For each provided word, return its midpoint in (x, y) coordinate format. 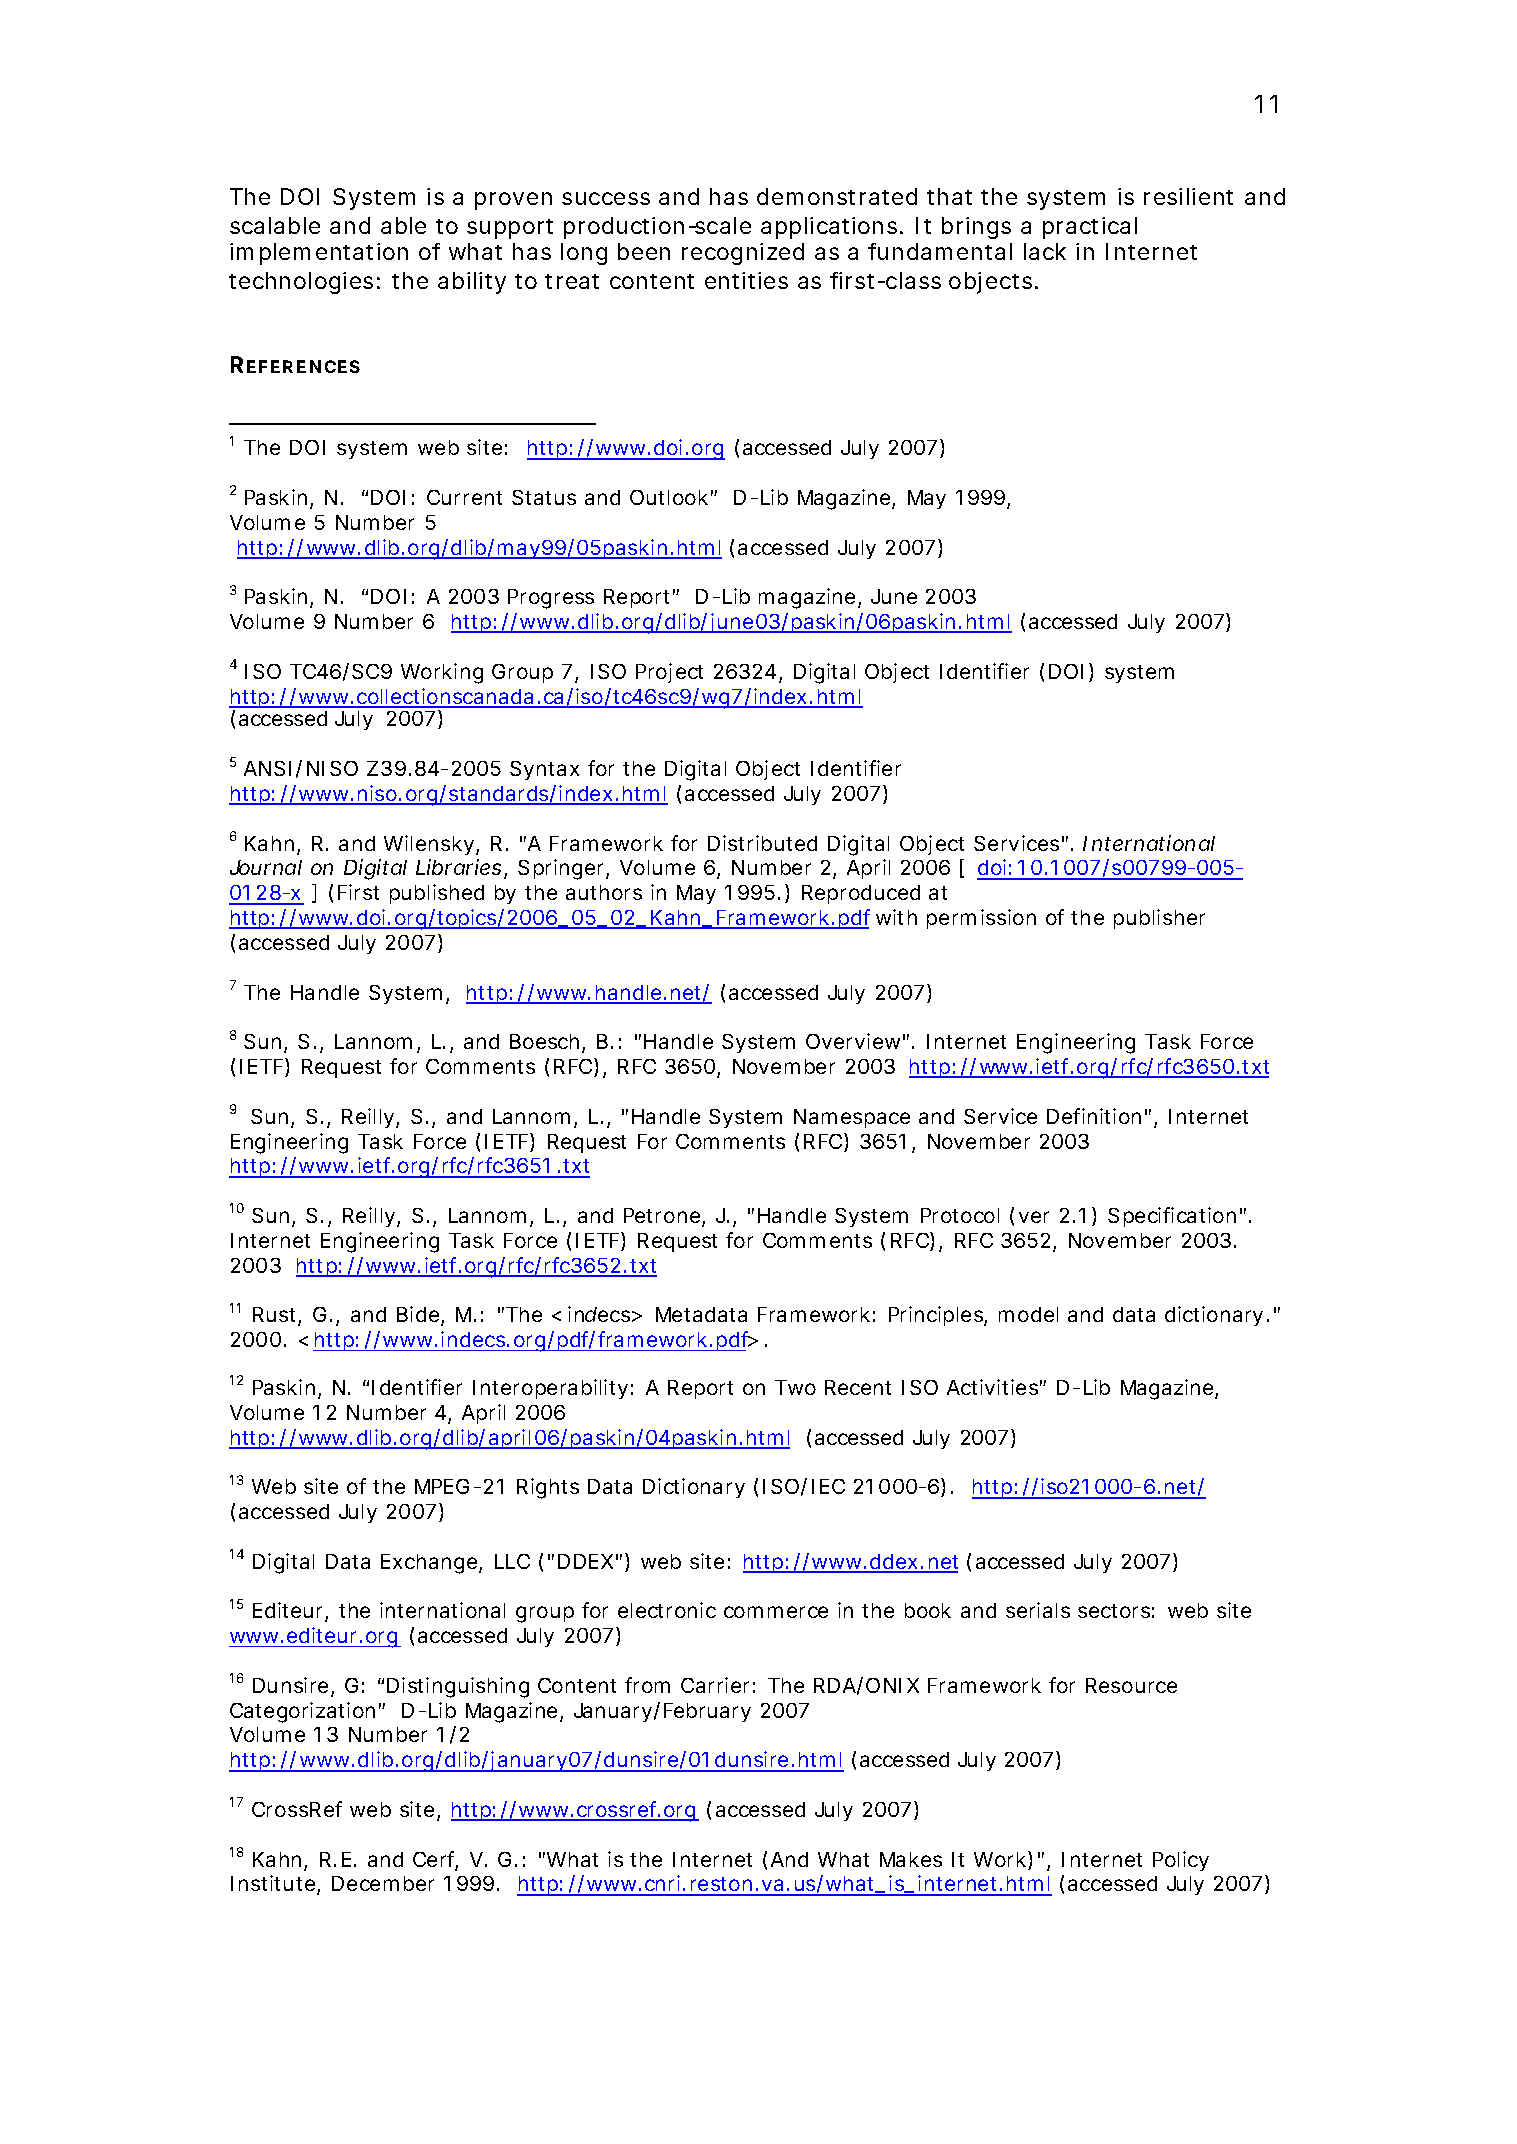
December (383, 1883)
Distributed (762, 843)
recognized (743, 254)
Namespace (852, 1118)
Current (464, 497)
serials (1038, 1610)
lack (1045, 251)
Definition (1094, 1116)
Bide (418, 1314)
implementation (319, 254)
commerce (776, 1612)
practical (1090, 228)
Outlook (669, 497)
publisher (1159, 919)
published (437, 894)
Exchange (429, 1564)
